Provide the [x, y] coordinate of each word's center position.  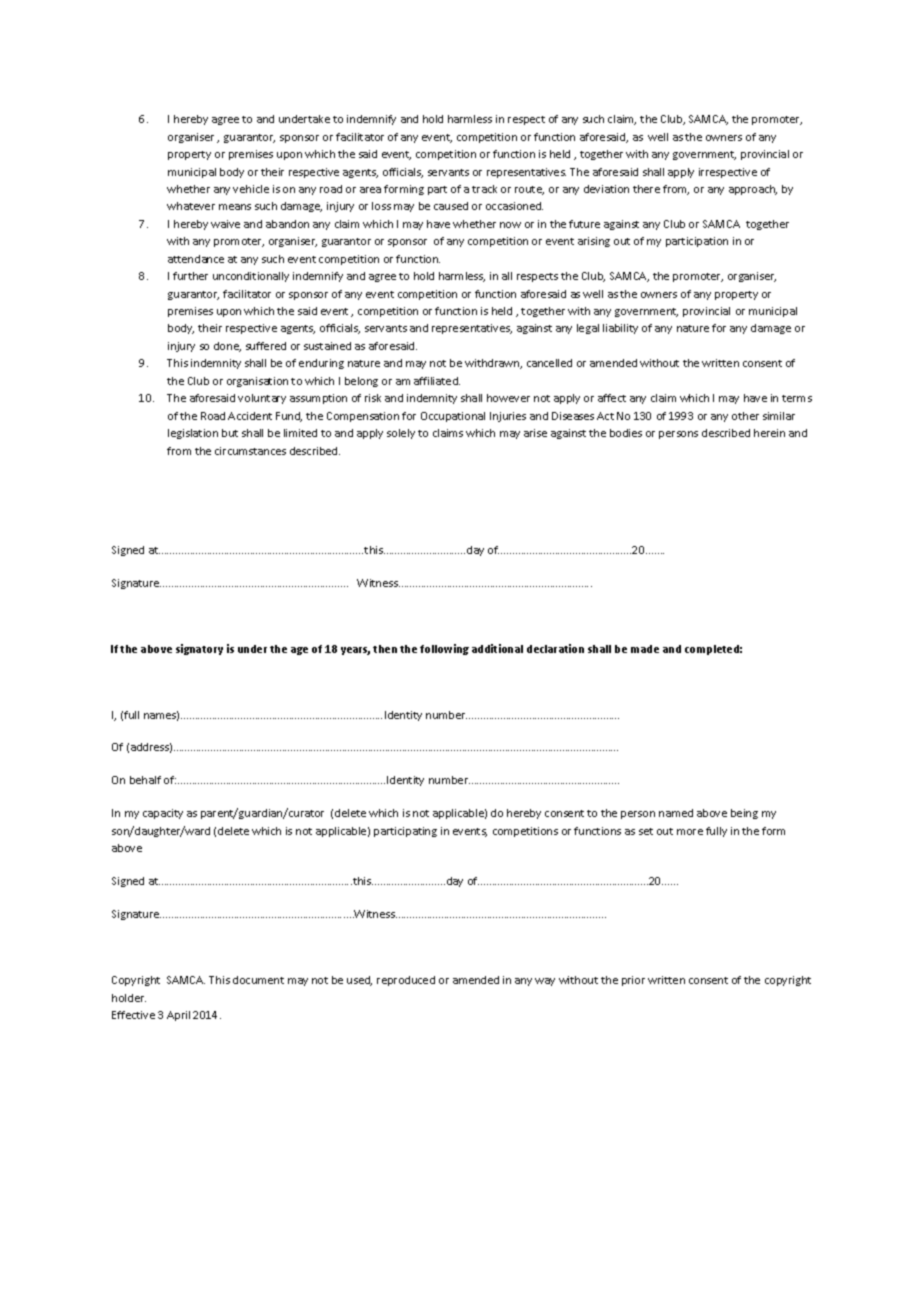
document [258, 980]
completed [713, 650]
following [444, 649]
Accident [250, 416]
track [484, 189]
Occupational [453, 417]
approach [753, 190]
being [744, 814]
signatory [199, 649]
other [745, 416]
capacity [163, 814]
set [646, 831]
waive [225, 224]
